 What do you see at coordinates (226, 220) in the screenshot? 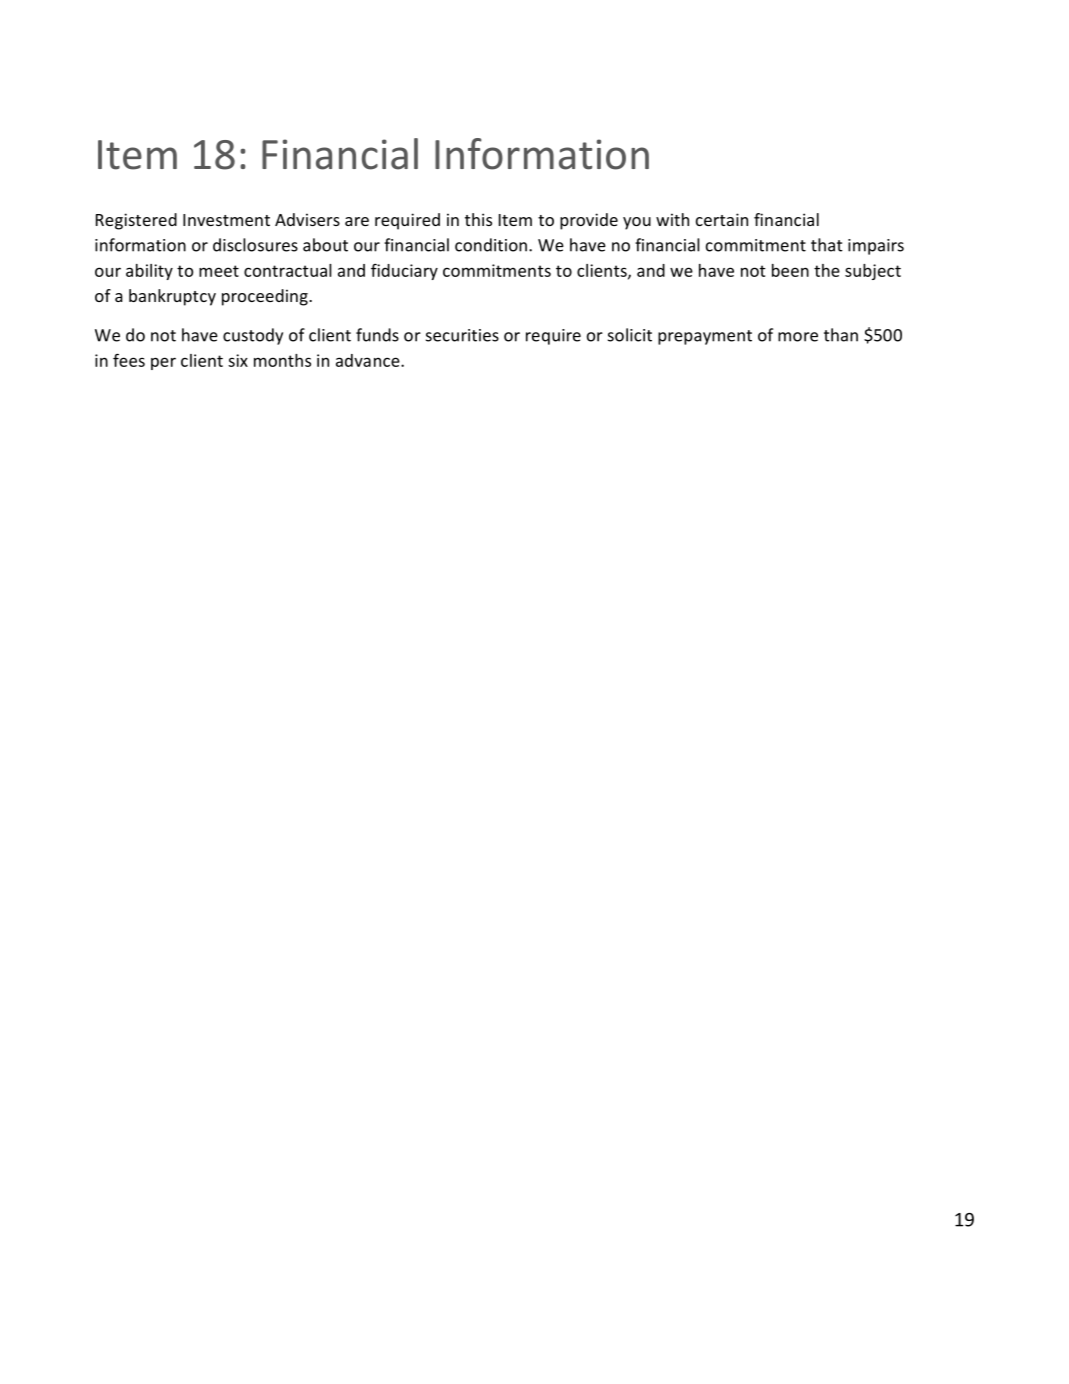
I see `Investment` at bounding box center [226, 220].
